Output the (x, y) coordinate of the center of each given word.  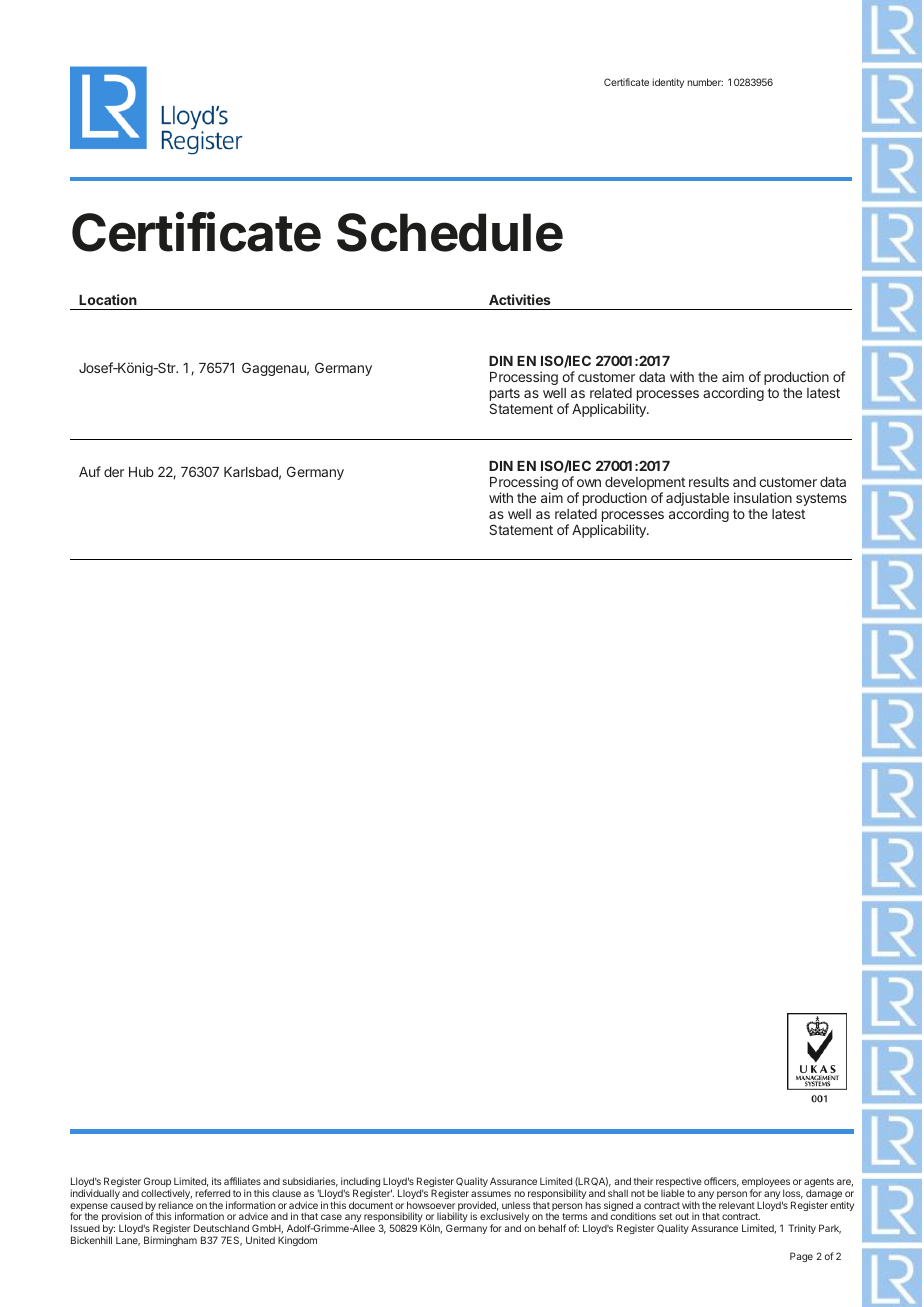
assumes (491, 1194)
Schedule (450, 232)
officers (721, 1182)
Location (108, 299)
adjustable (697, 500)
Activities (520, 299)
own (589, 483)
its (217, 1181)
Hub (141, 472)
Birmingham (170, 1241)
